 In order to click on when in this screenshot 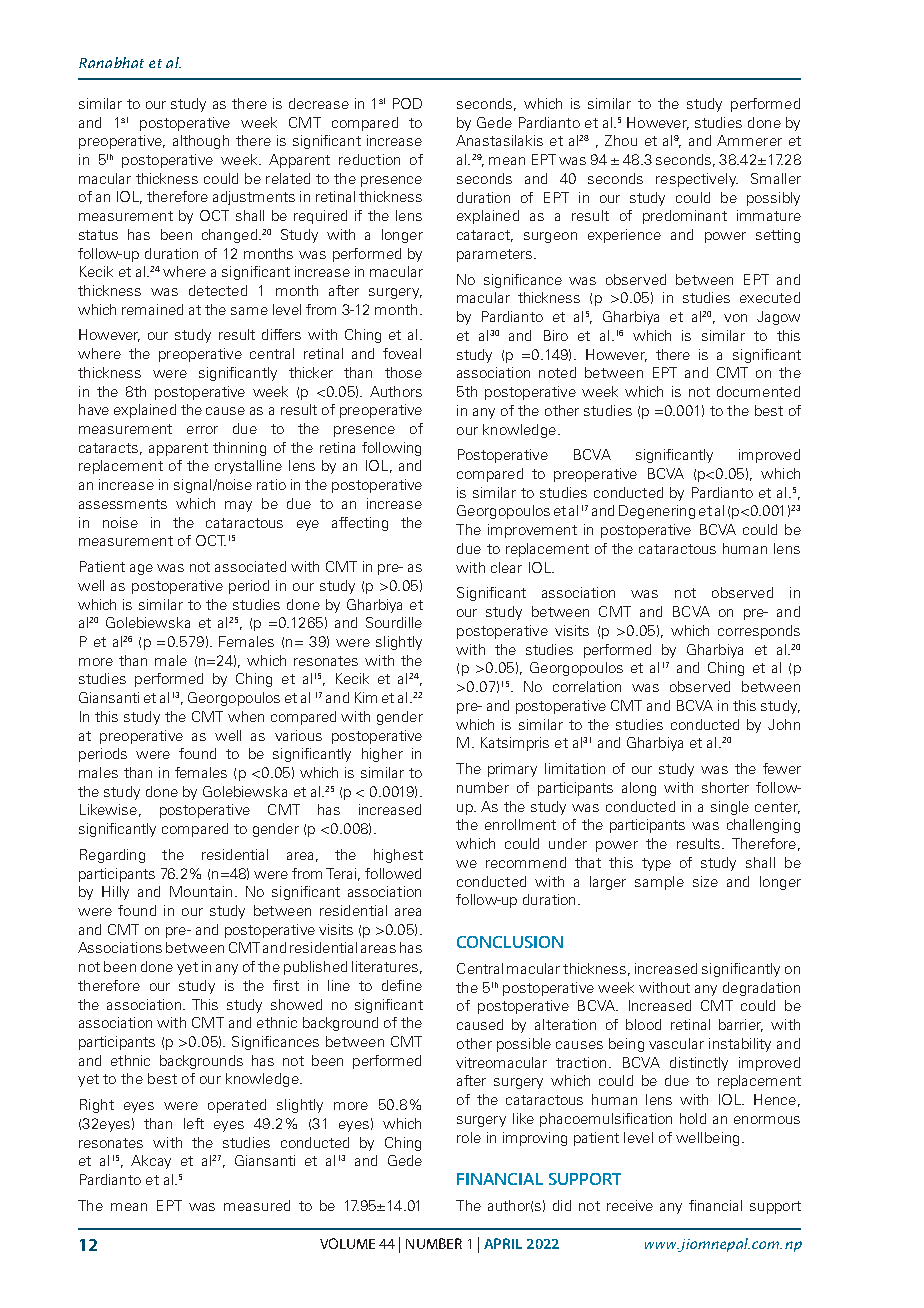, I will do `click(246, 716)`.
